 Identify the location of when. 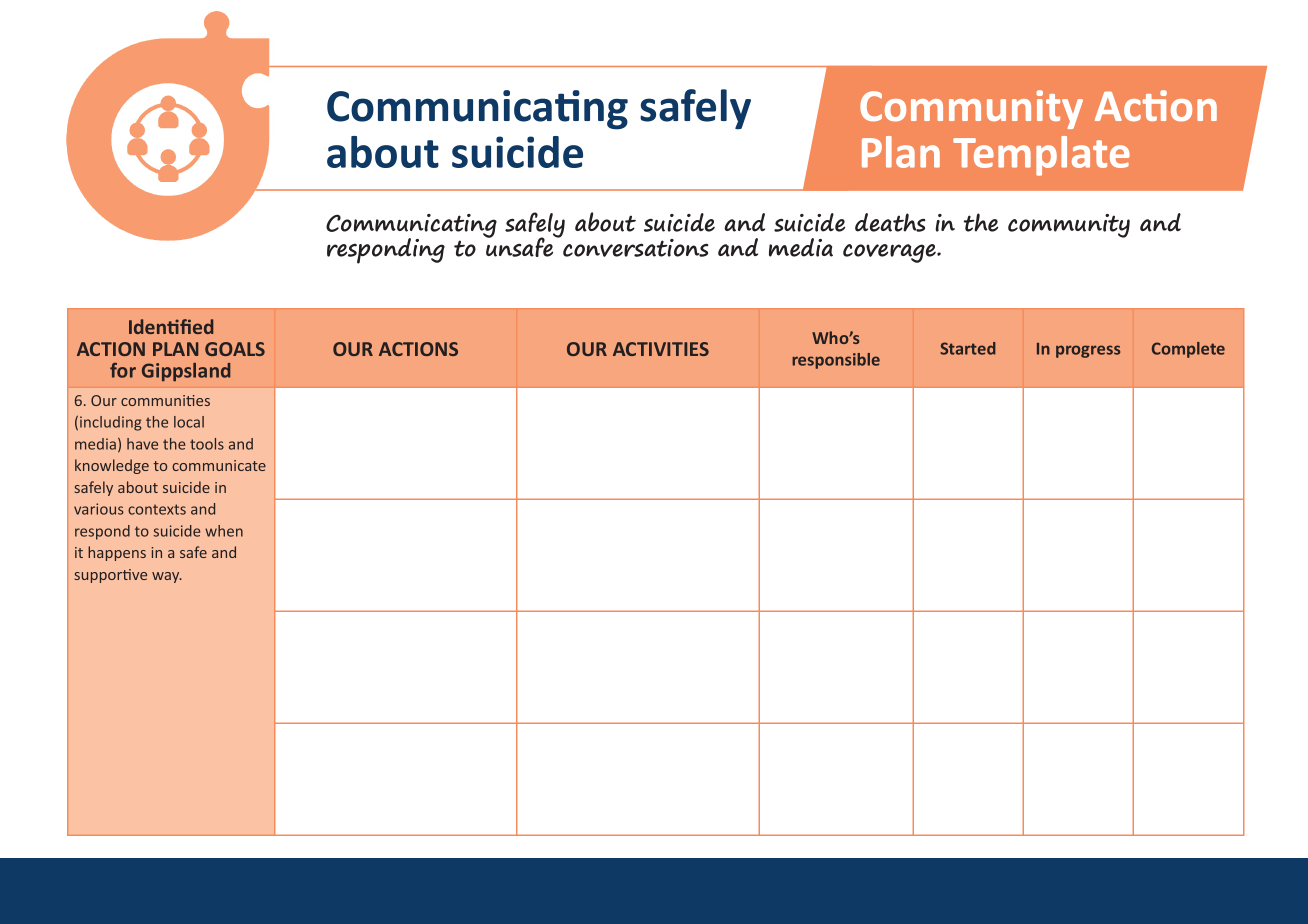
(224, 531).
